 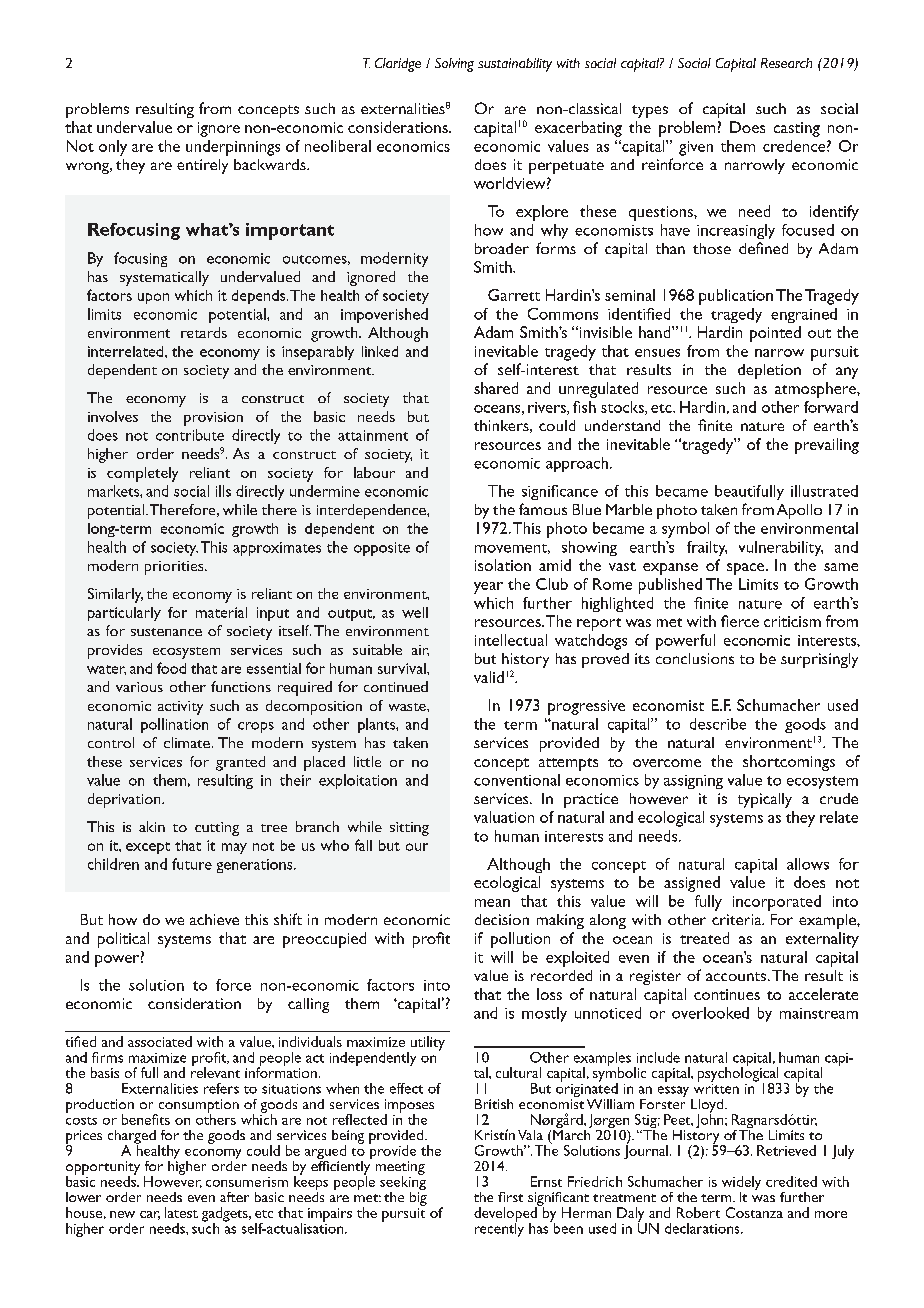 I want to click on latest, so click(x=181, y=1212).
